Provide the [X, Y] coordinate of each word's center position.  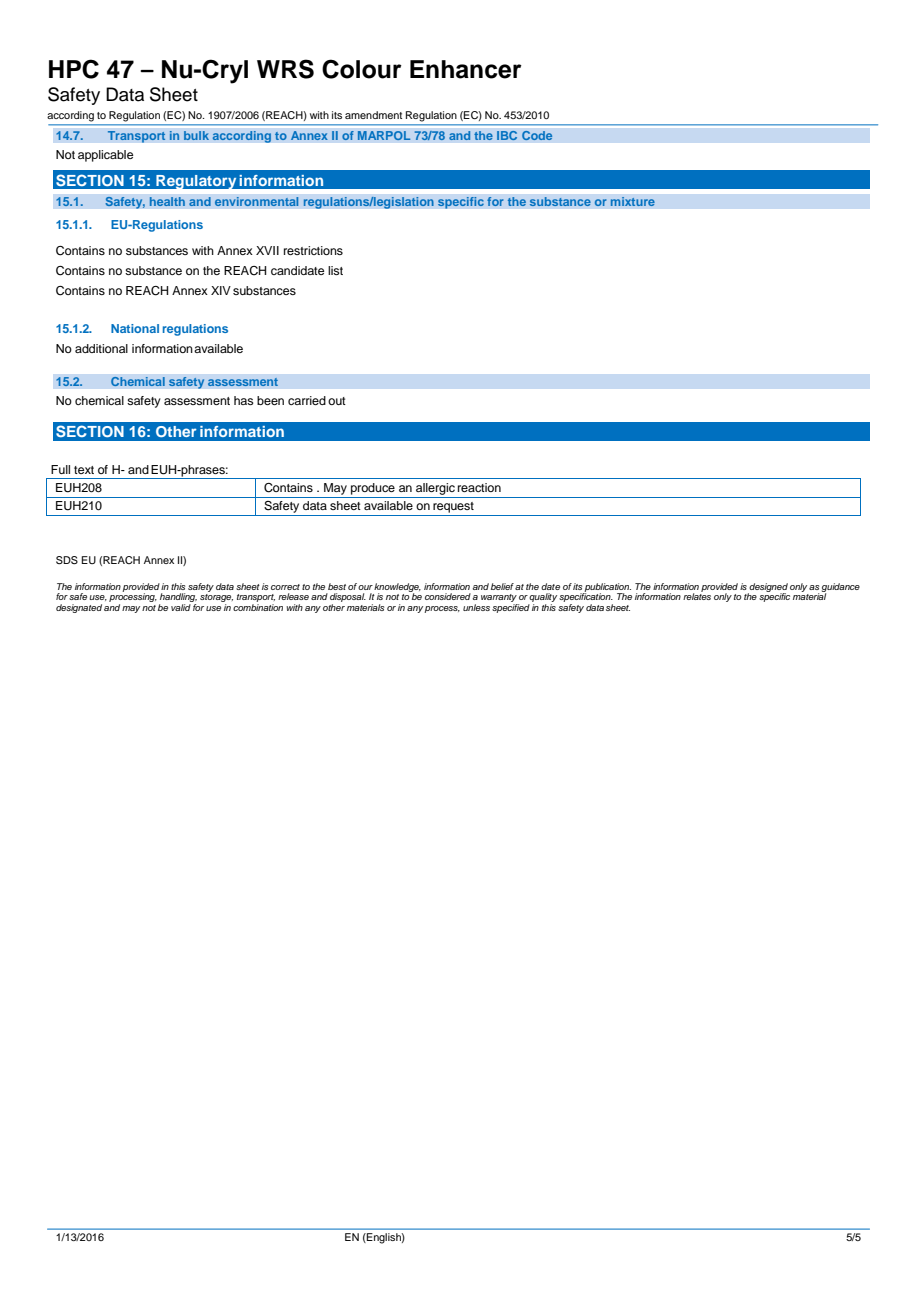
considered [448, 596]
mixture [632, 202]
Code [537, 135]
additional [101, 348]
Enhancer [466, 69]
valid [181, 607]
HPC [74, 69]
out [337, 401]
